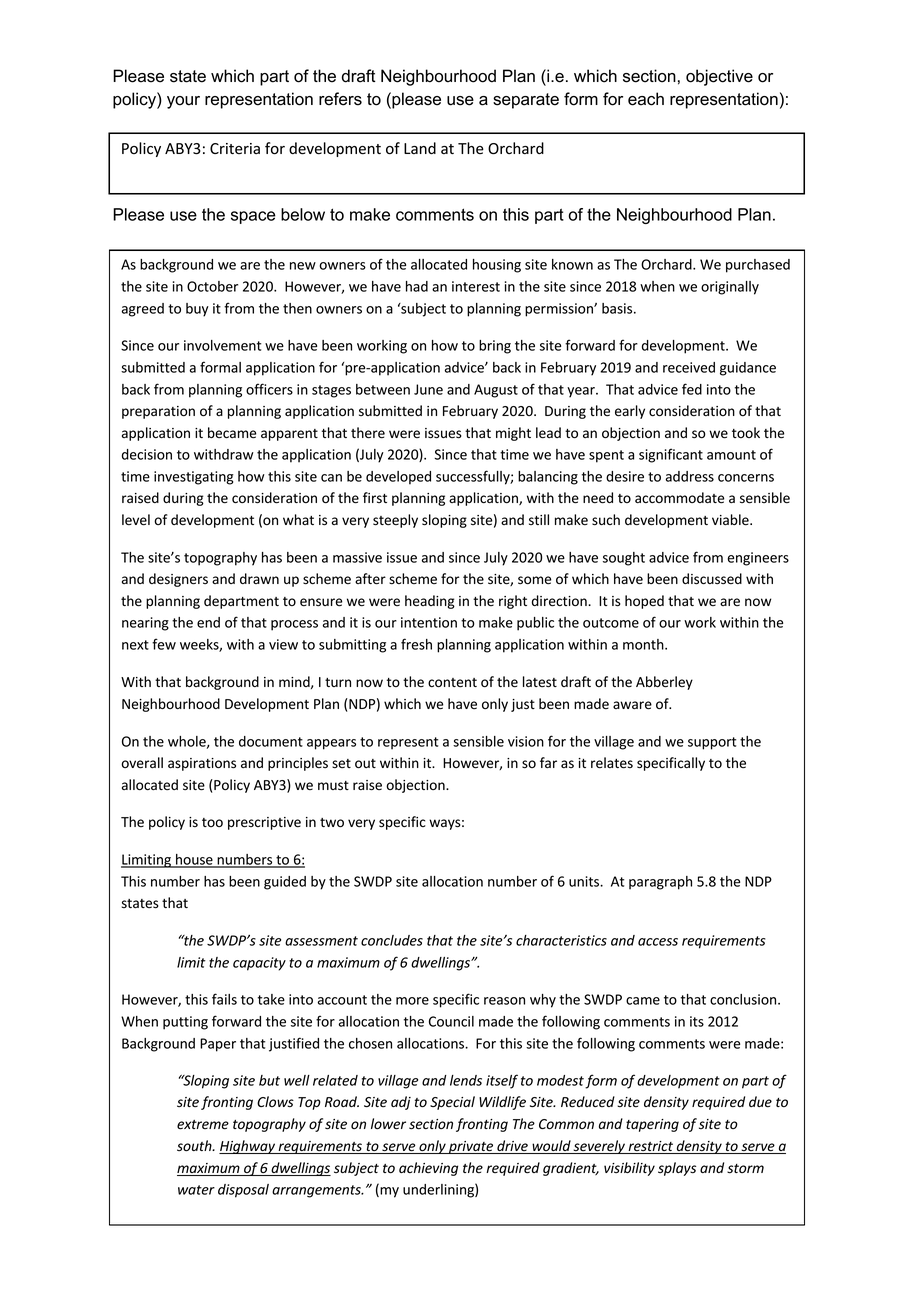 The image size is (924, 1308). Describe the element at coordinates (646, 99) in the page. I see `each` at that location.
